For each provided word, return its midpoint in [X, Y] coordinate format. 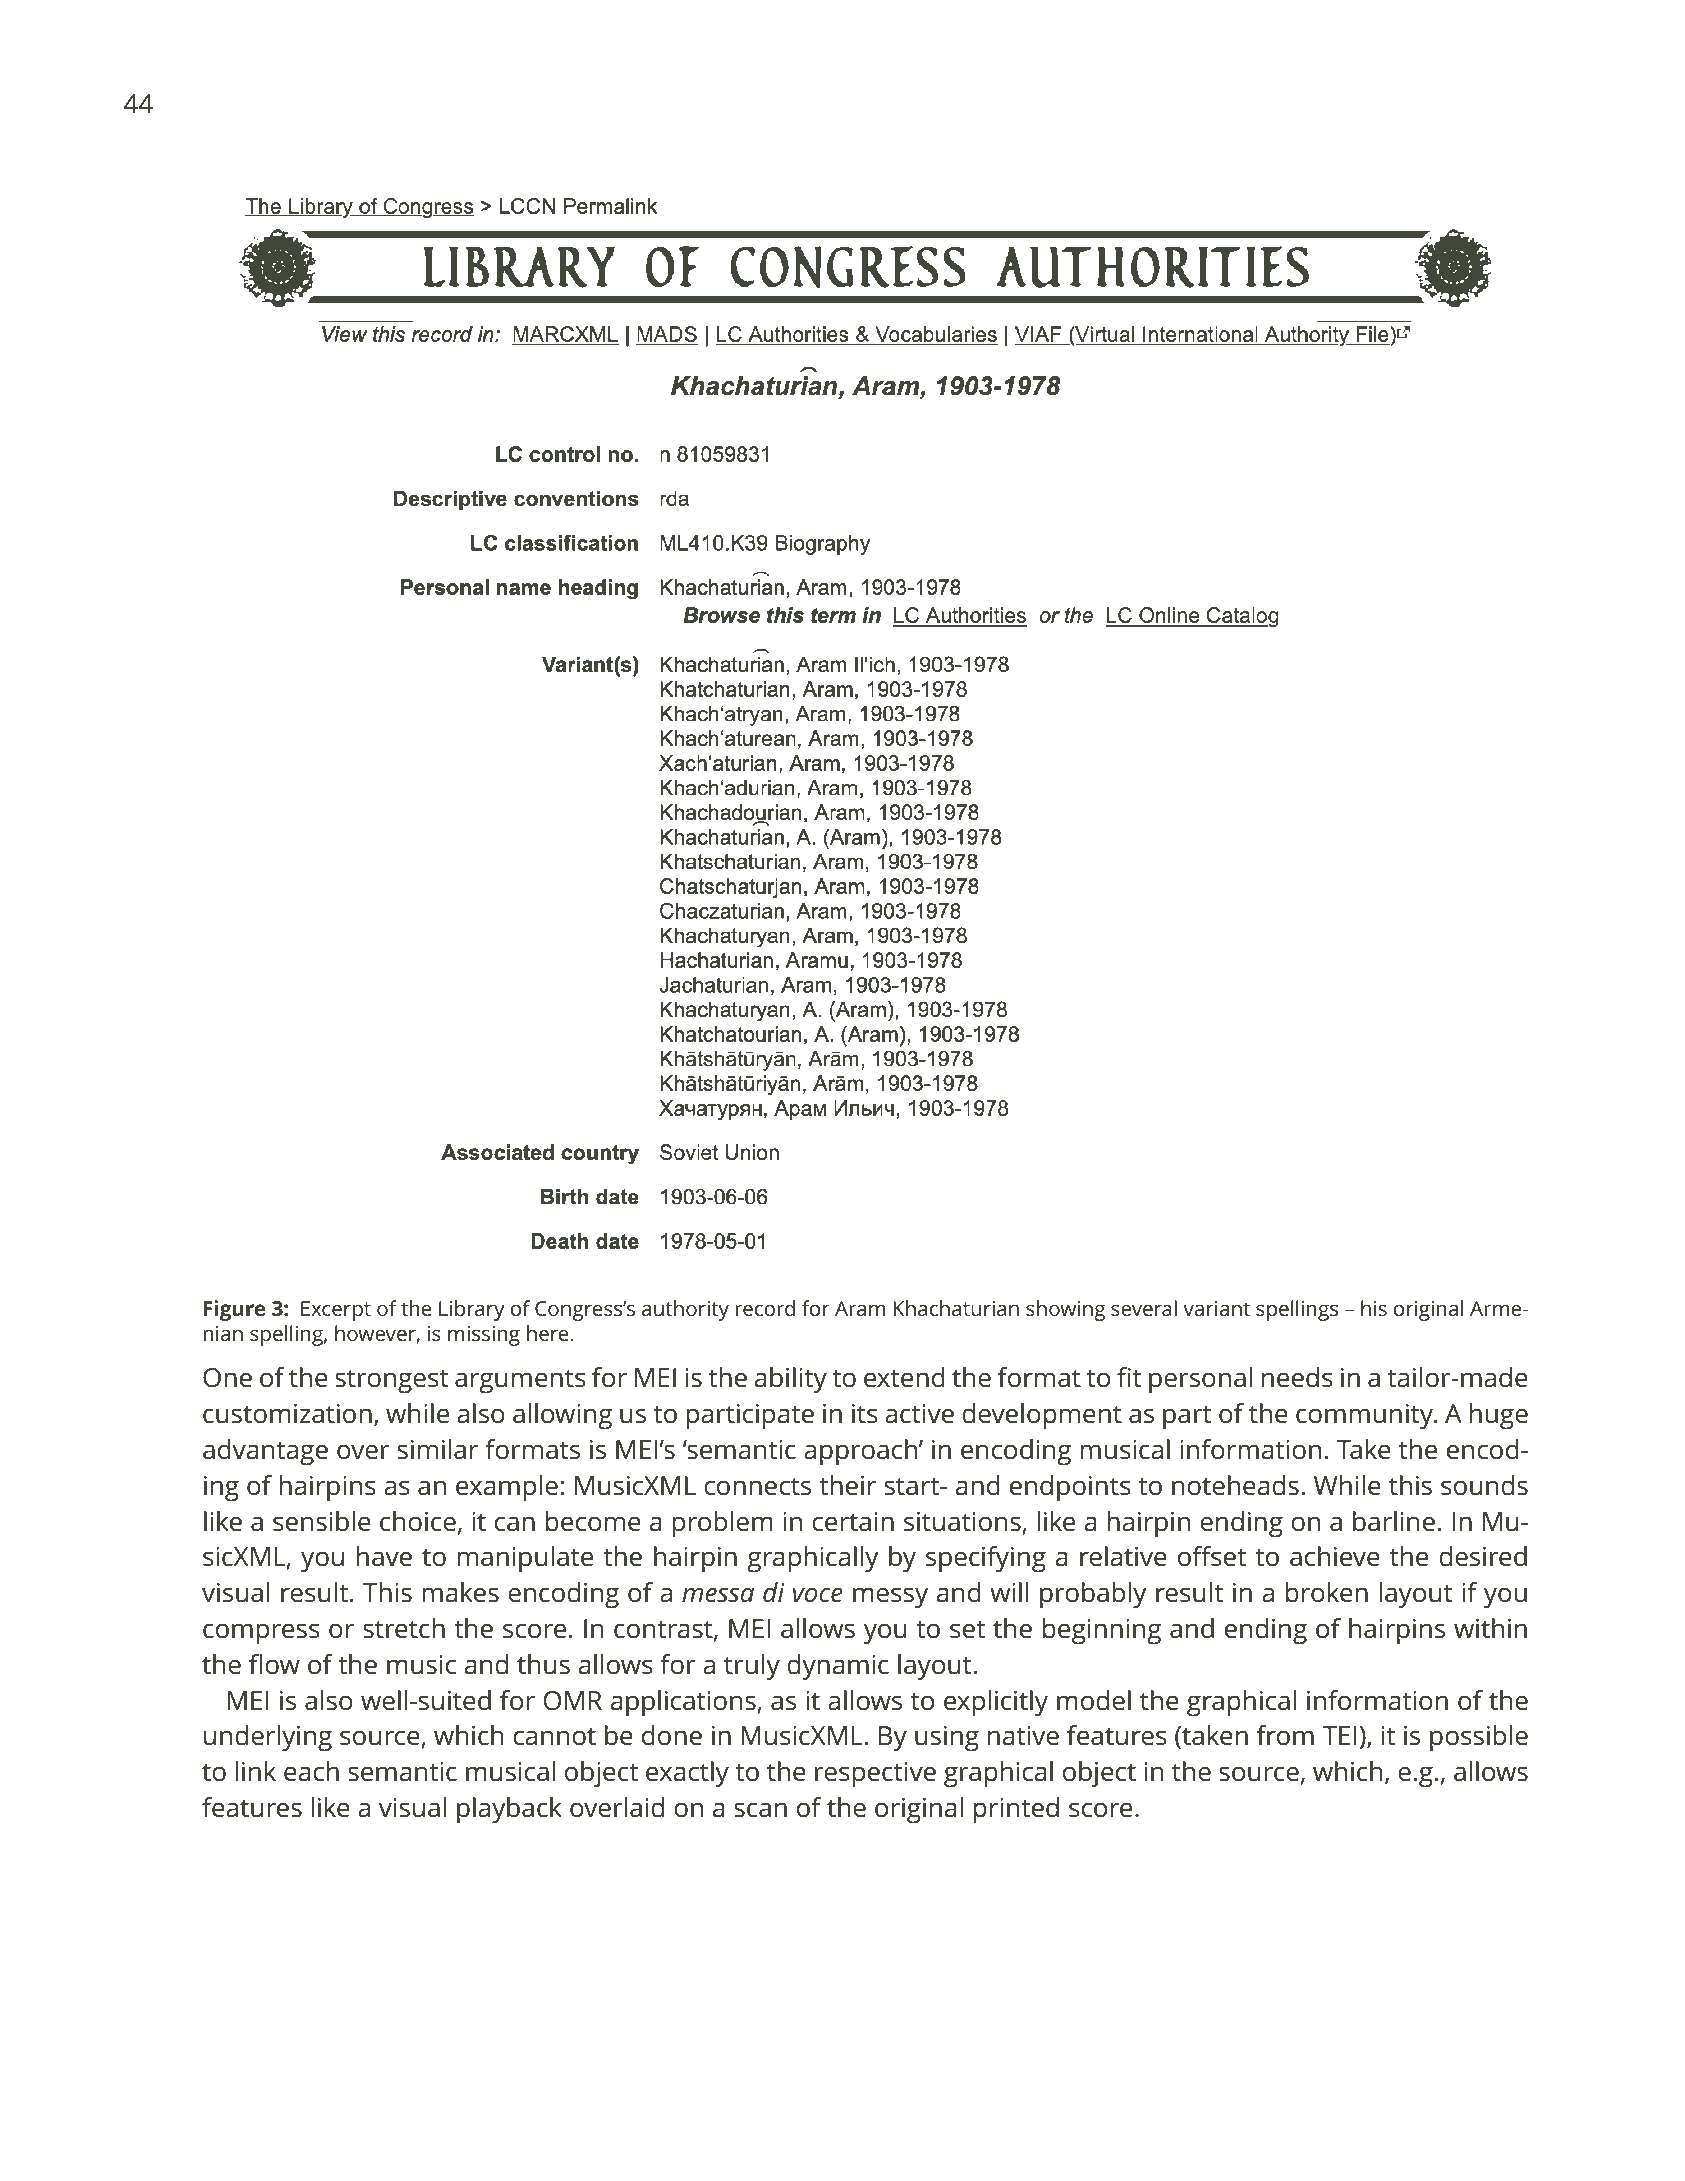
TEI [1339, 1735]
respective [875, 1775]
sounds [1484, 1485]
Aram [860, 1308]
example [507, 1488]
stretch [404, 1628]
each [311, 1771]
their [847, 1485]
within [1490, 1628]
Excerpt [336, 1311]
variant [1216, 1308]
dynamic [838, 1667]
